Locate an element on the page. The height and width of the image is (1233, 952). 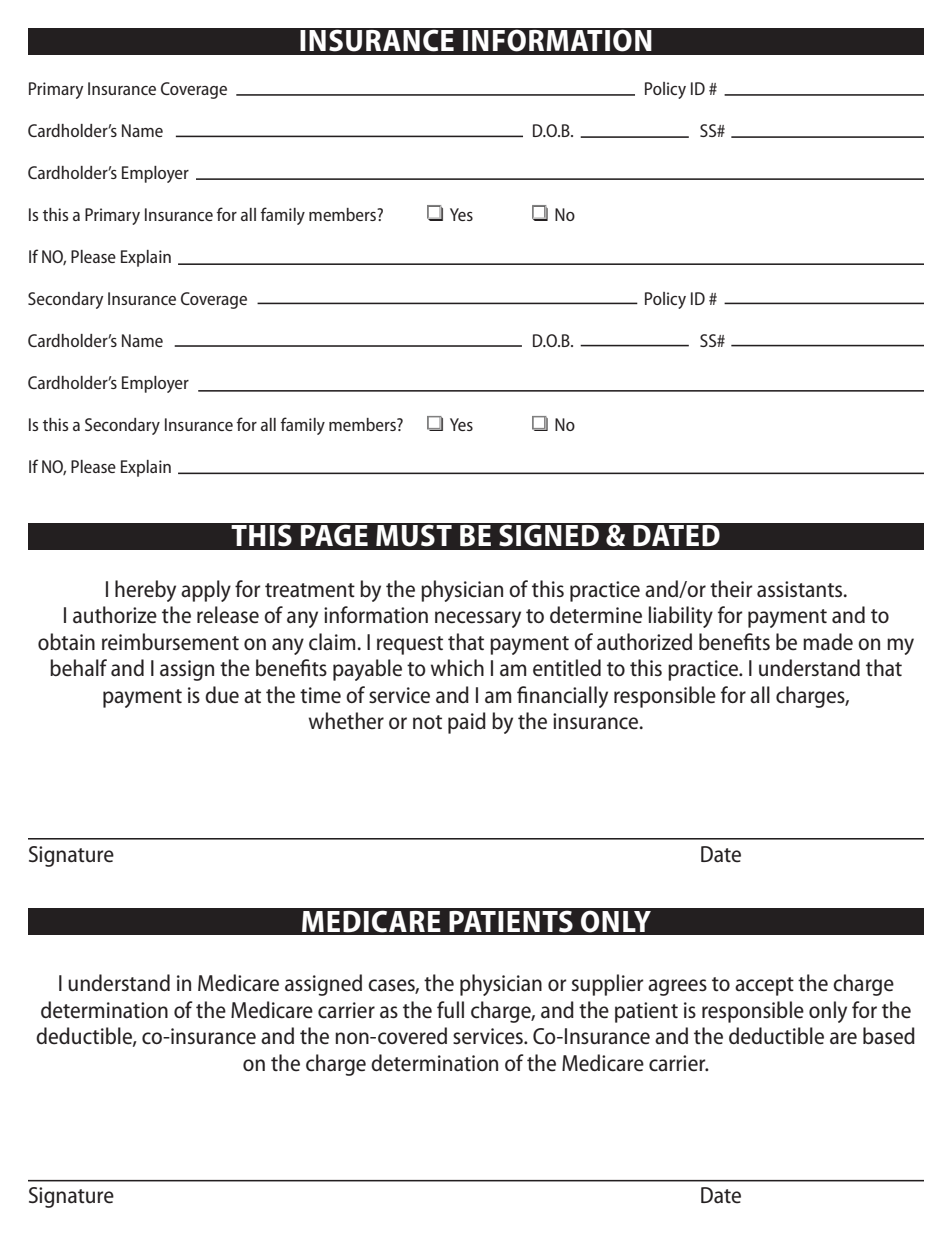
financially is located at coordinates (562, 697).
